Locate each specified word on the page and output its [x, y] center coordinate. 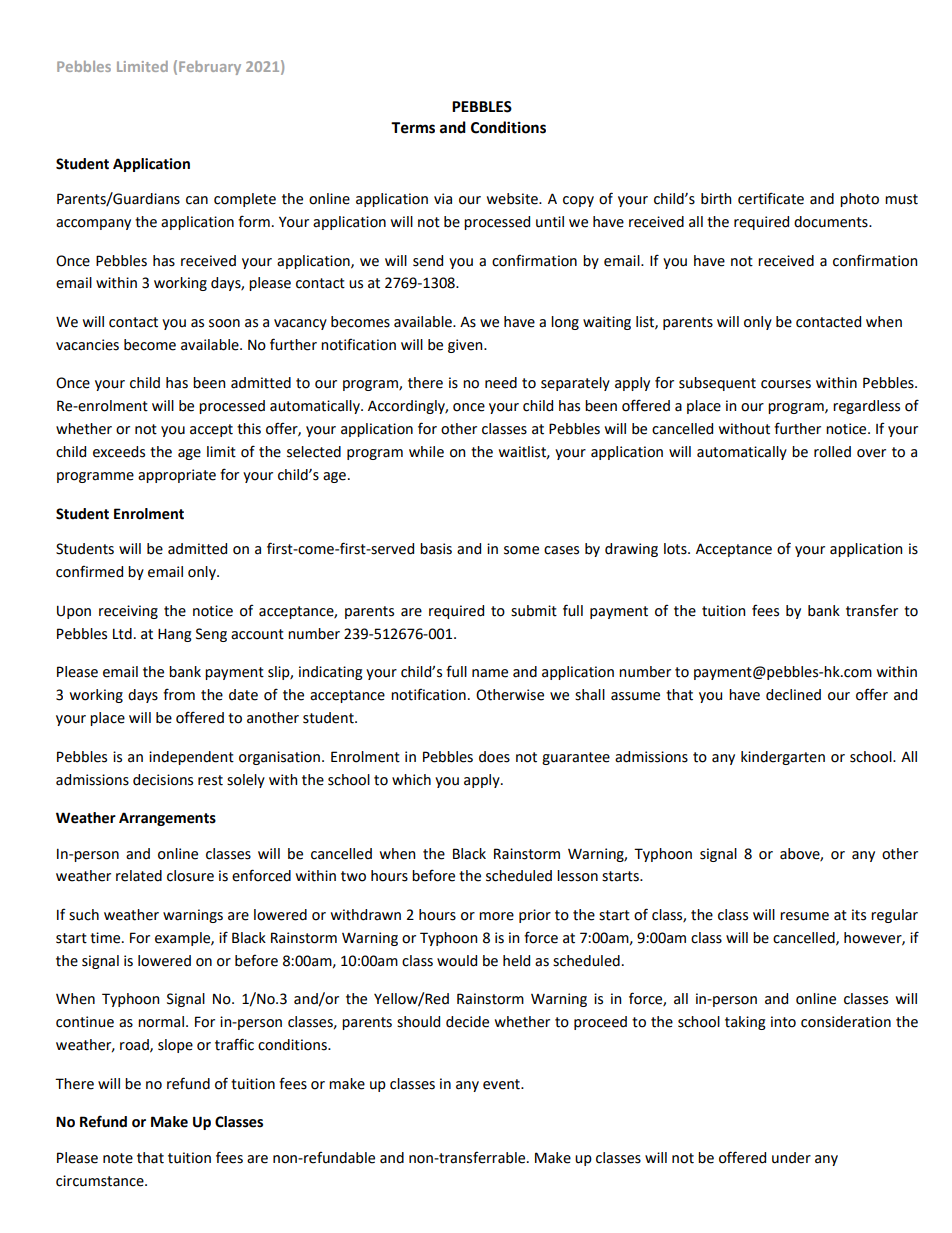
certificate [771, 198]
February [210, 68]
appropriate [177, 476]
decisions [163, 780]
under [791, 1158]
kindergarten [783, 758]
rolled [832, 452]
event [502, 1084]
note [118, 1158]
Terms [413, 128]
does [494, 757]
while [426, 452]
